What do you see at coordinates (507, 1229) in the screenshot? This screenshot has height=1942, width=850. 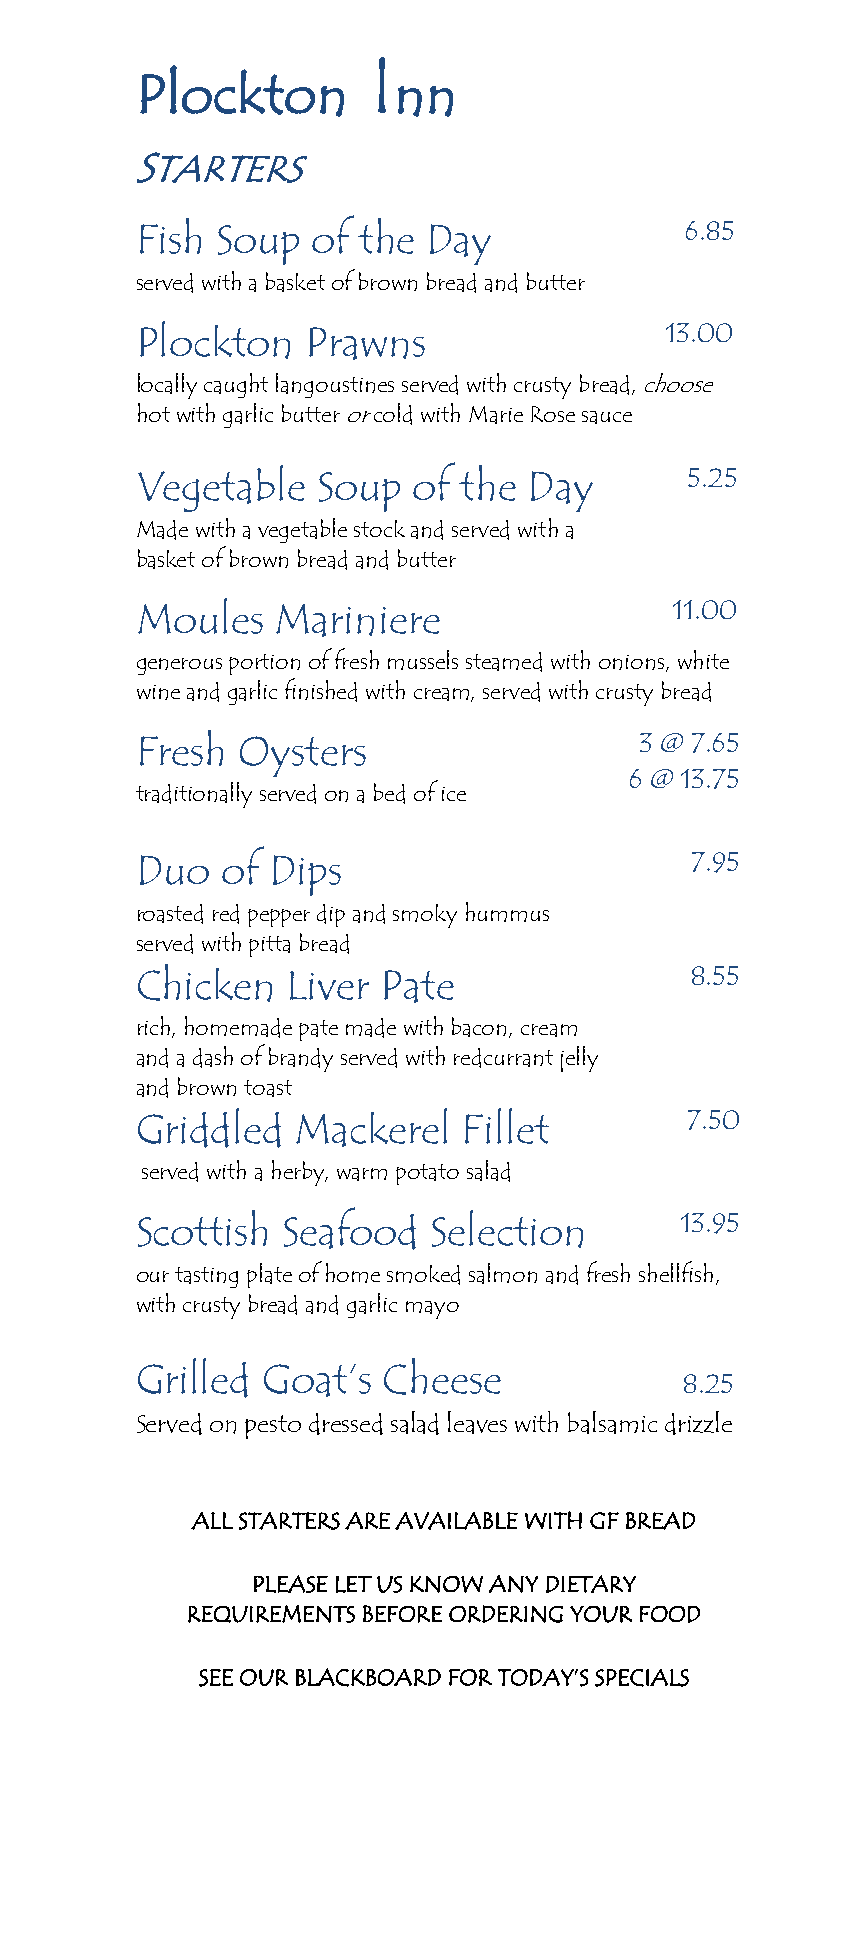 I see `Selection` at bounding box center [507, 1229].
